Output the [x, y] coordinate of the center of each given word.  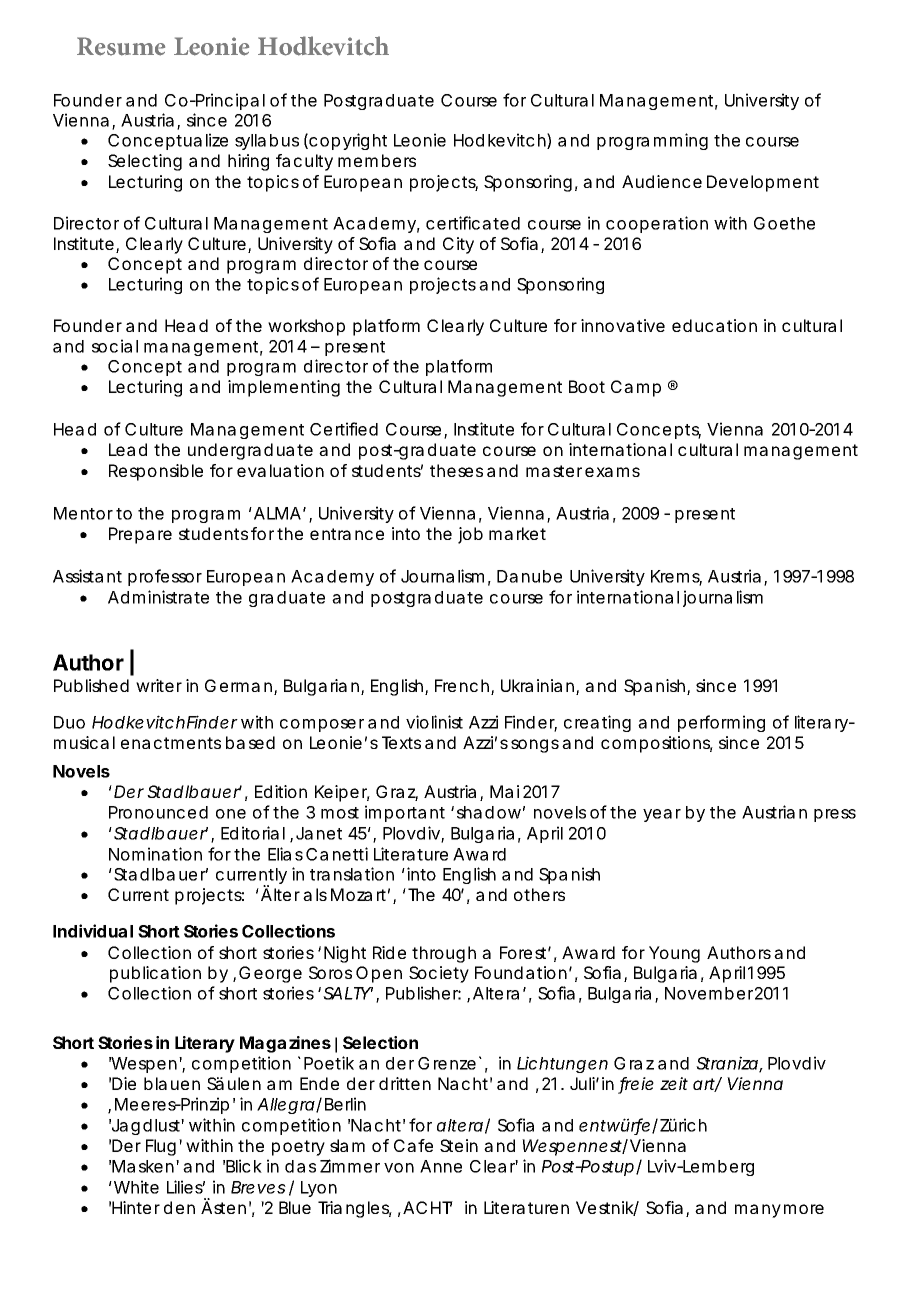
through [444, 954]
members [377, 160]
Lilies [186, 1187]
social [115, 346]
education [714, 325]
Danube [529, 576]
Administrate [158, 597]
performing [721, 723]
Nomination [155, 854]
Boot [587, 386]
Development [763, 183]
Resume [121, 46]
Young [674, 954]
